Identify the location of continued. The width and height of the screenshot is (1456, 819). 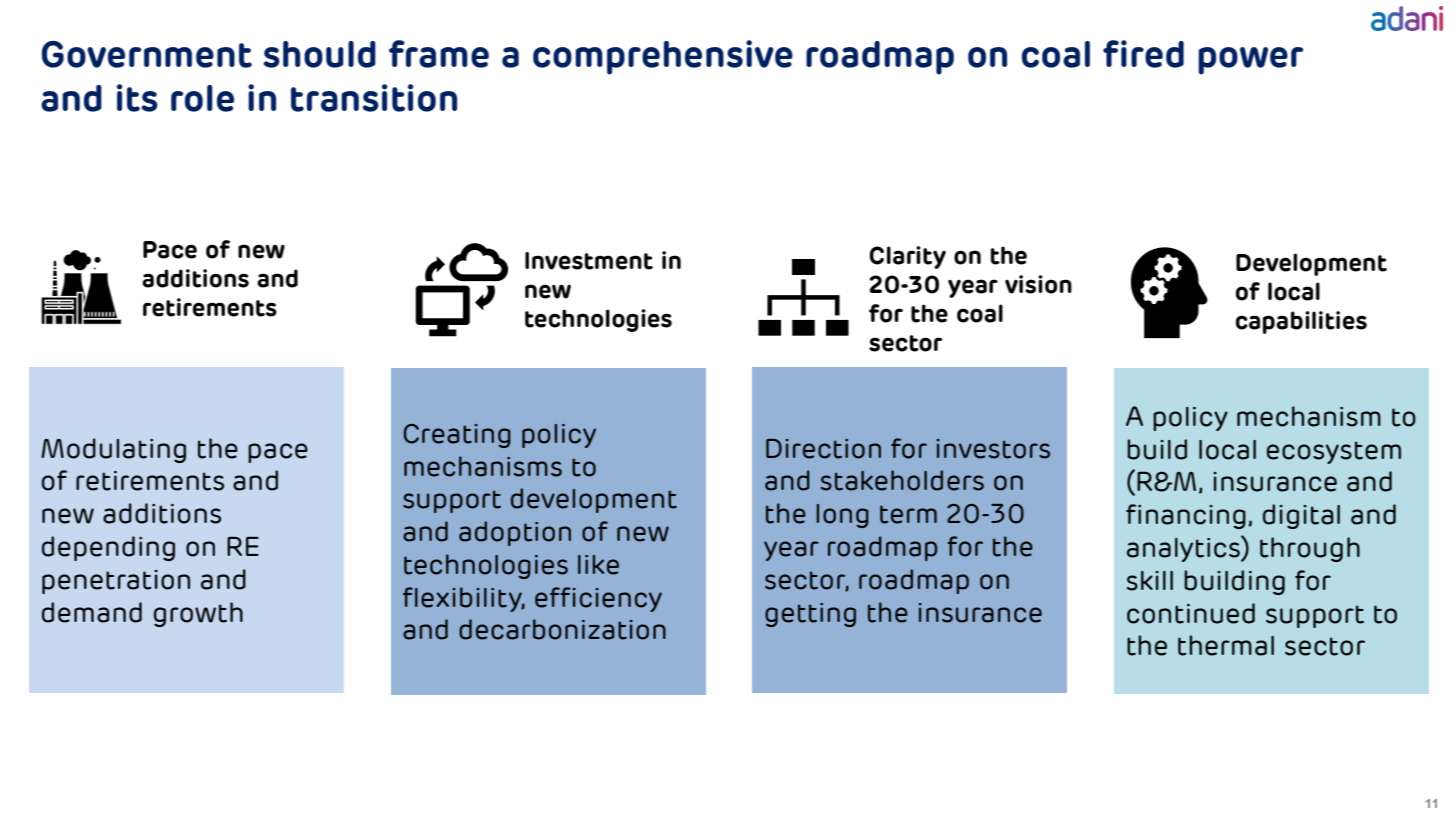
(1191, 613).
